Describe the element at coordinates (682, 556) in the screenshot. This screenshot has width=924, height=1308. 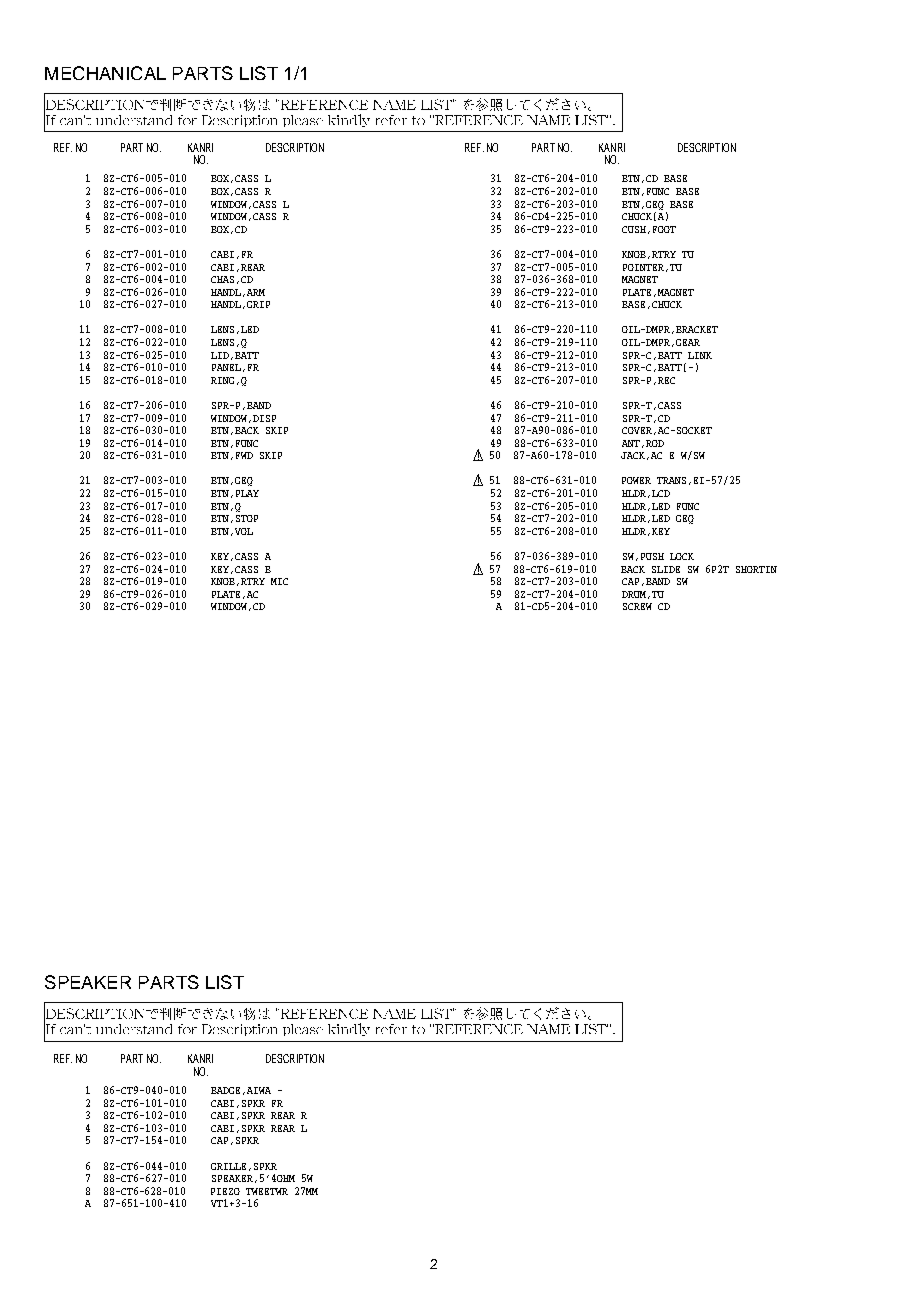
I see `LOCK` at that location.
